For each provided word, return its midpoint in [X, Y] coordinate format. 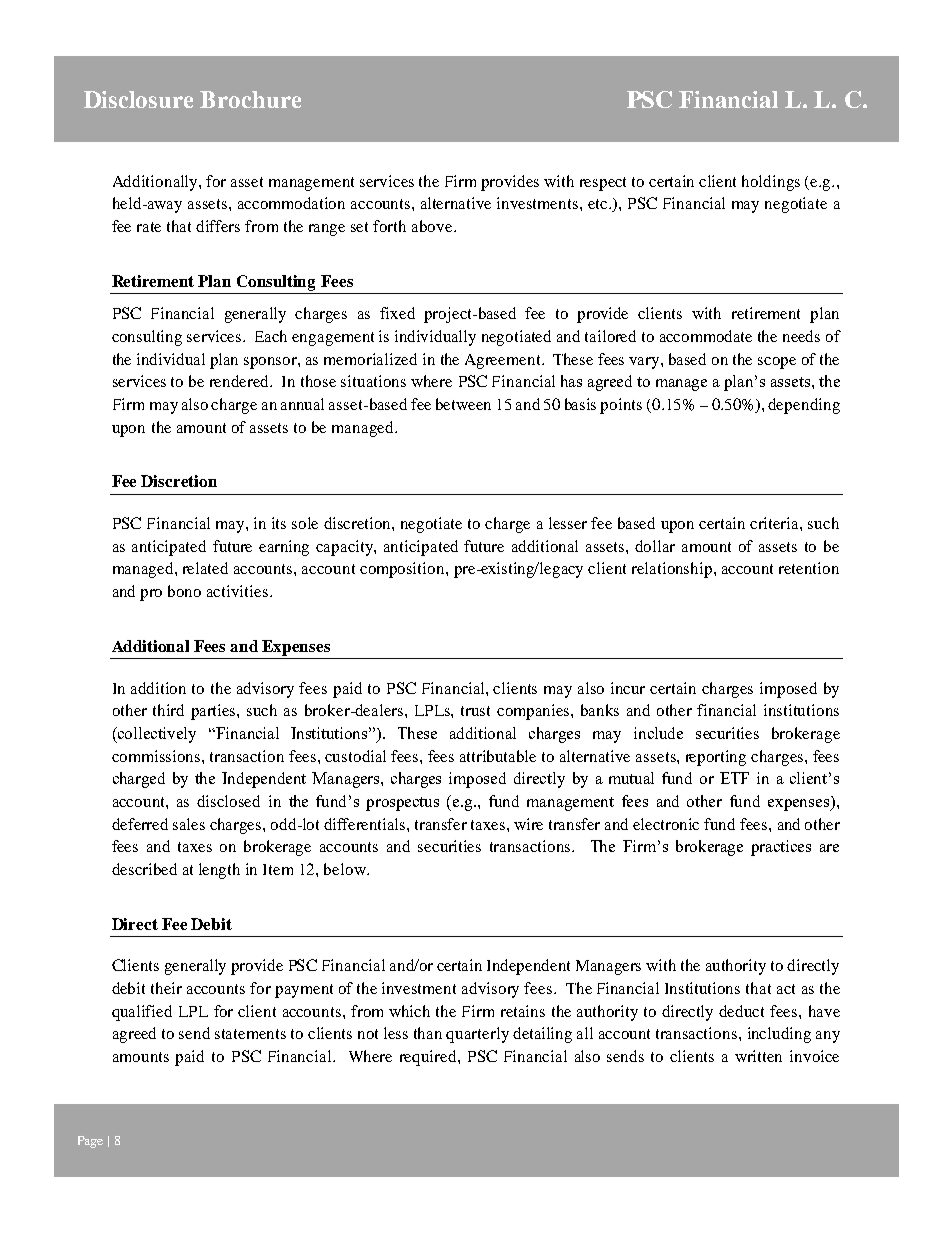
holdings [771, 183]
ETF [734, 778]
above [433, 226]
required [429, 1058]
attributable [498, 756]
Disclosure [138, 99]
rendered [241, 381]
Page [90, 1142]
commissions [157, 756]
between [463, 404]
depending [804, 406]
